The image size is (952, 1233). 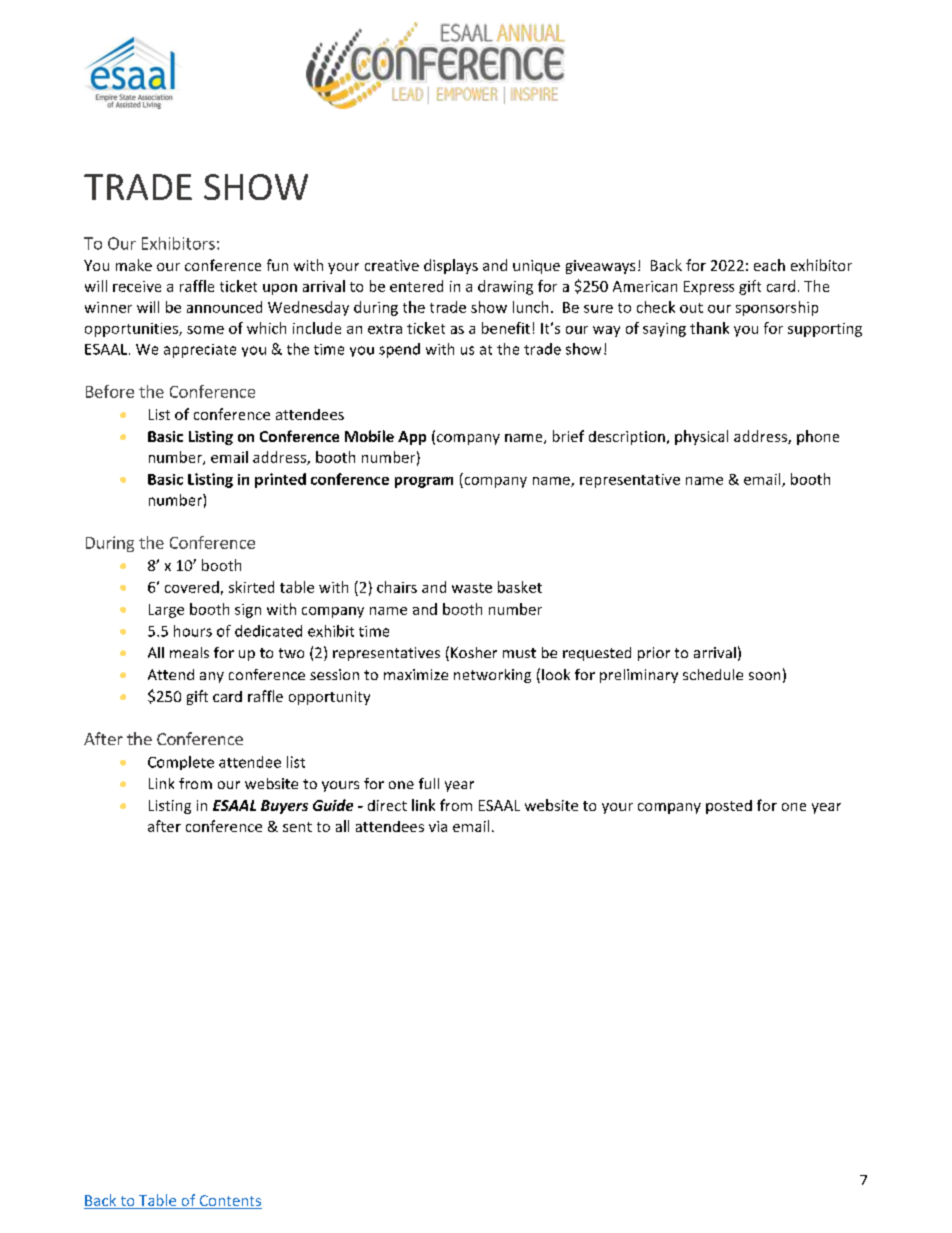 What do you see at coordinates (764, 676) in the image?
I see `soon` at bounding box center [764, 676].
